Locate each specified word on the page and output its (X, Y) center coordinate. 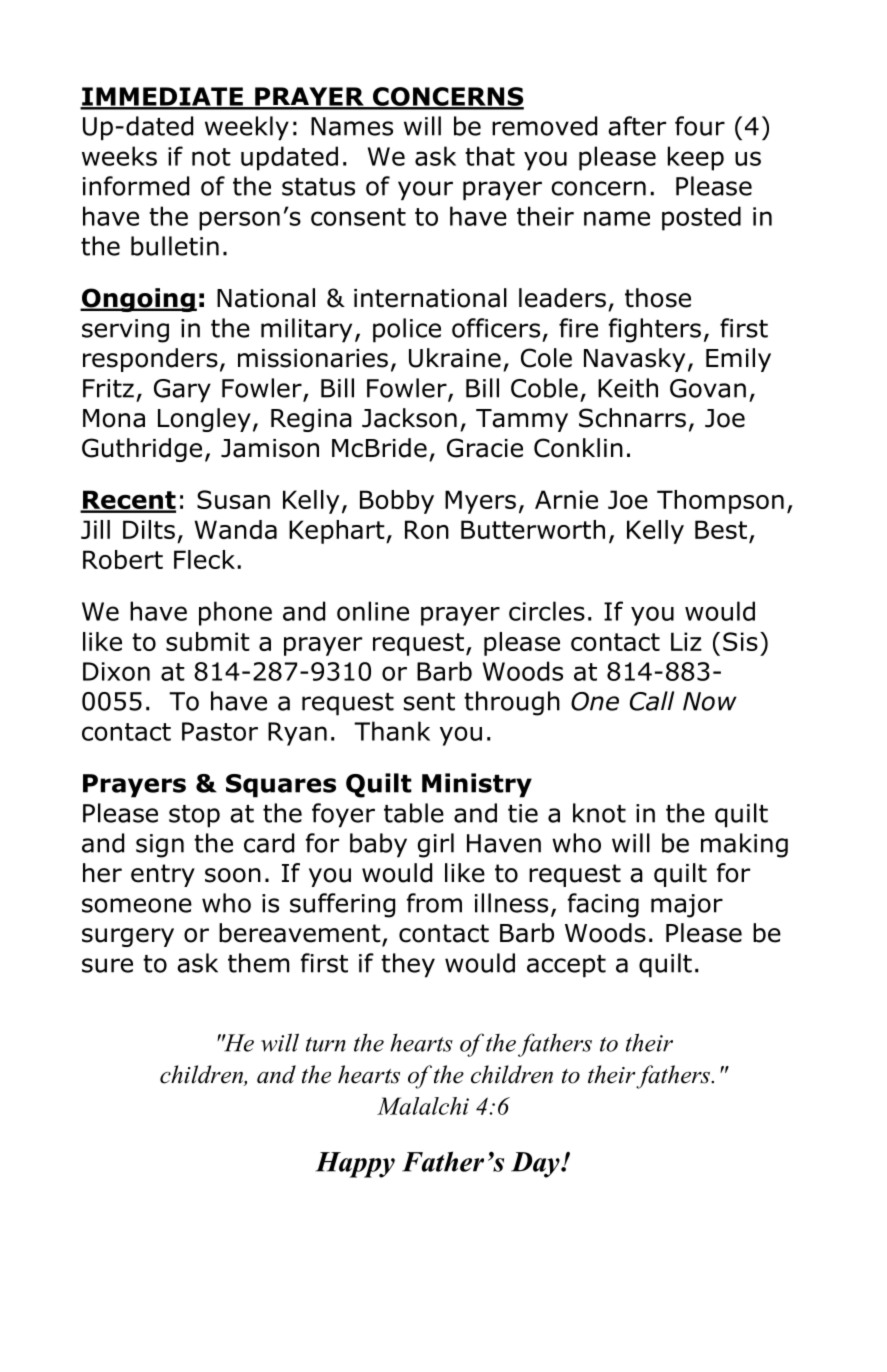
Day (536, 1165)
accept (566, 966)
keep (696, 158)
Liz (686, 641)
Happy (355, 1165)
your (425, 190)
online (373, 611)
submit (208, 641)
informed (136, 186)
